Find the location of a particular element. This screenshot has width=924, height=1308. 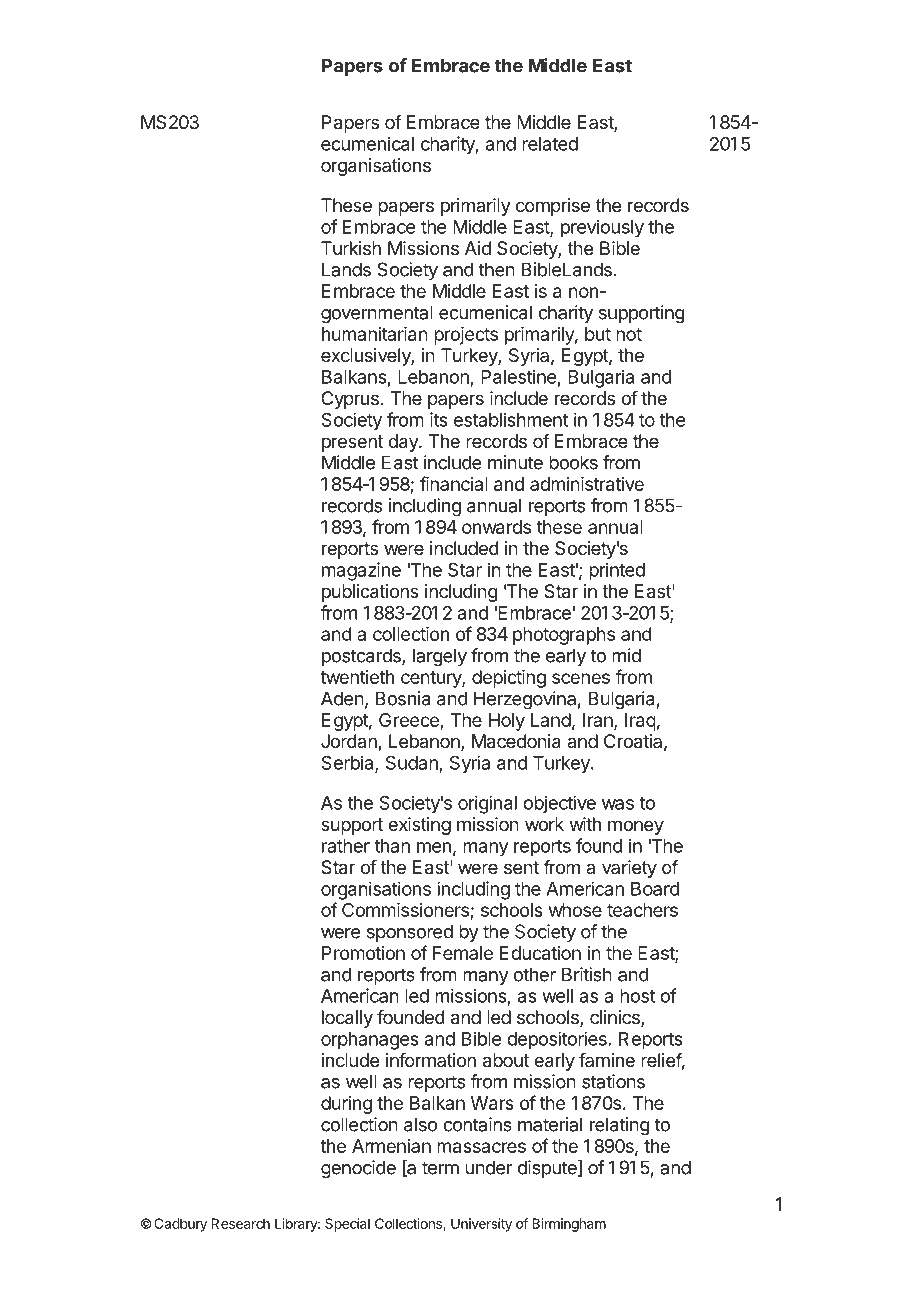

Birmingham is located at coordinates (569, 1225).
